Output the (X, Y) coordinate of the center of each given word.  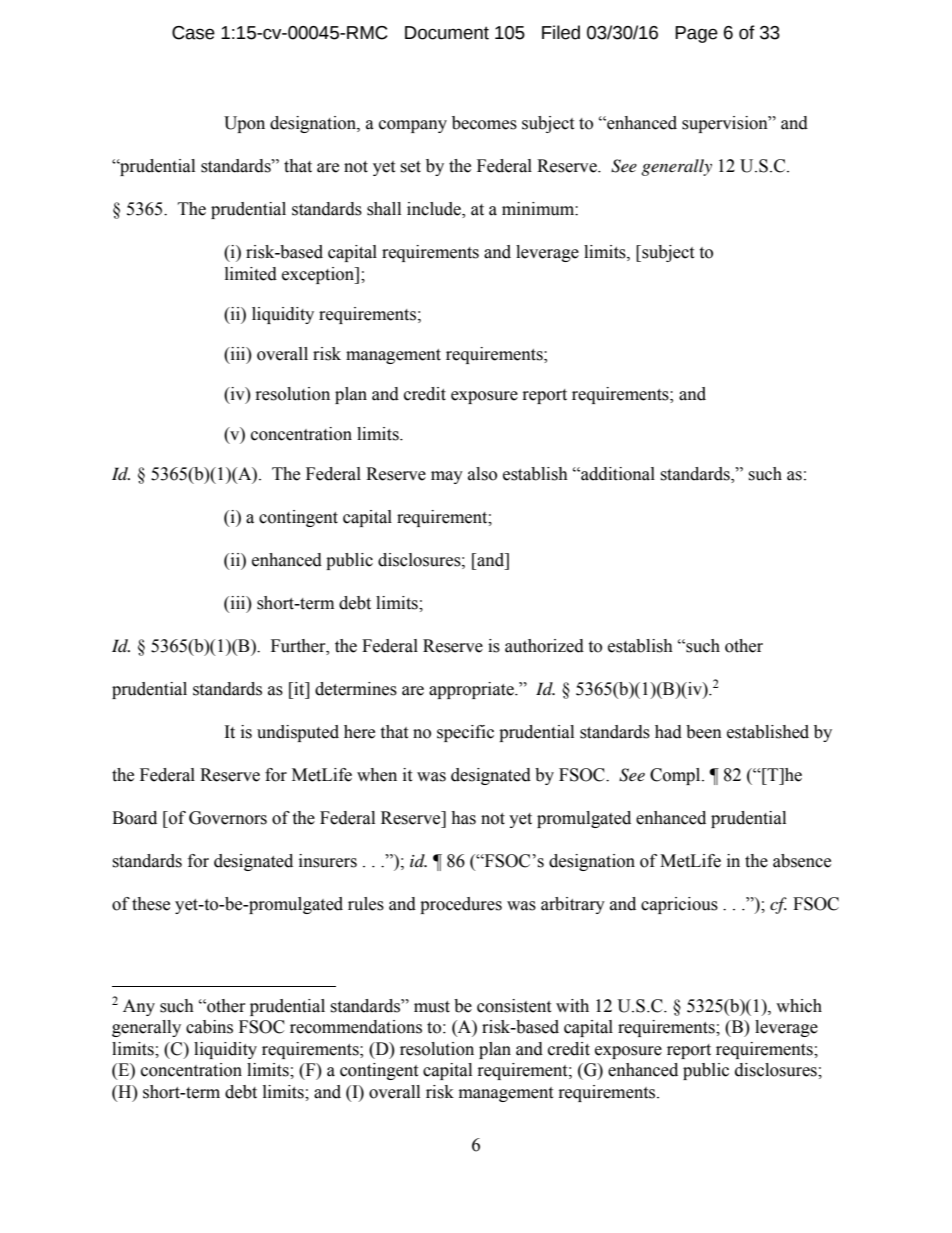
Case (193, 33)
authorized (544, 646)
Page (696, 34)
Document (447, 33)
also (482, 474)
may (447, 477)
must (432, 1007)
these (151, 904)
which (799, 1006)
